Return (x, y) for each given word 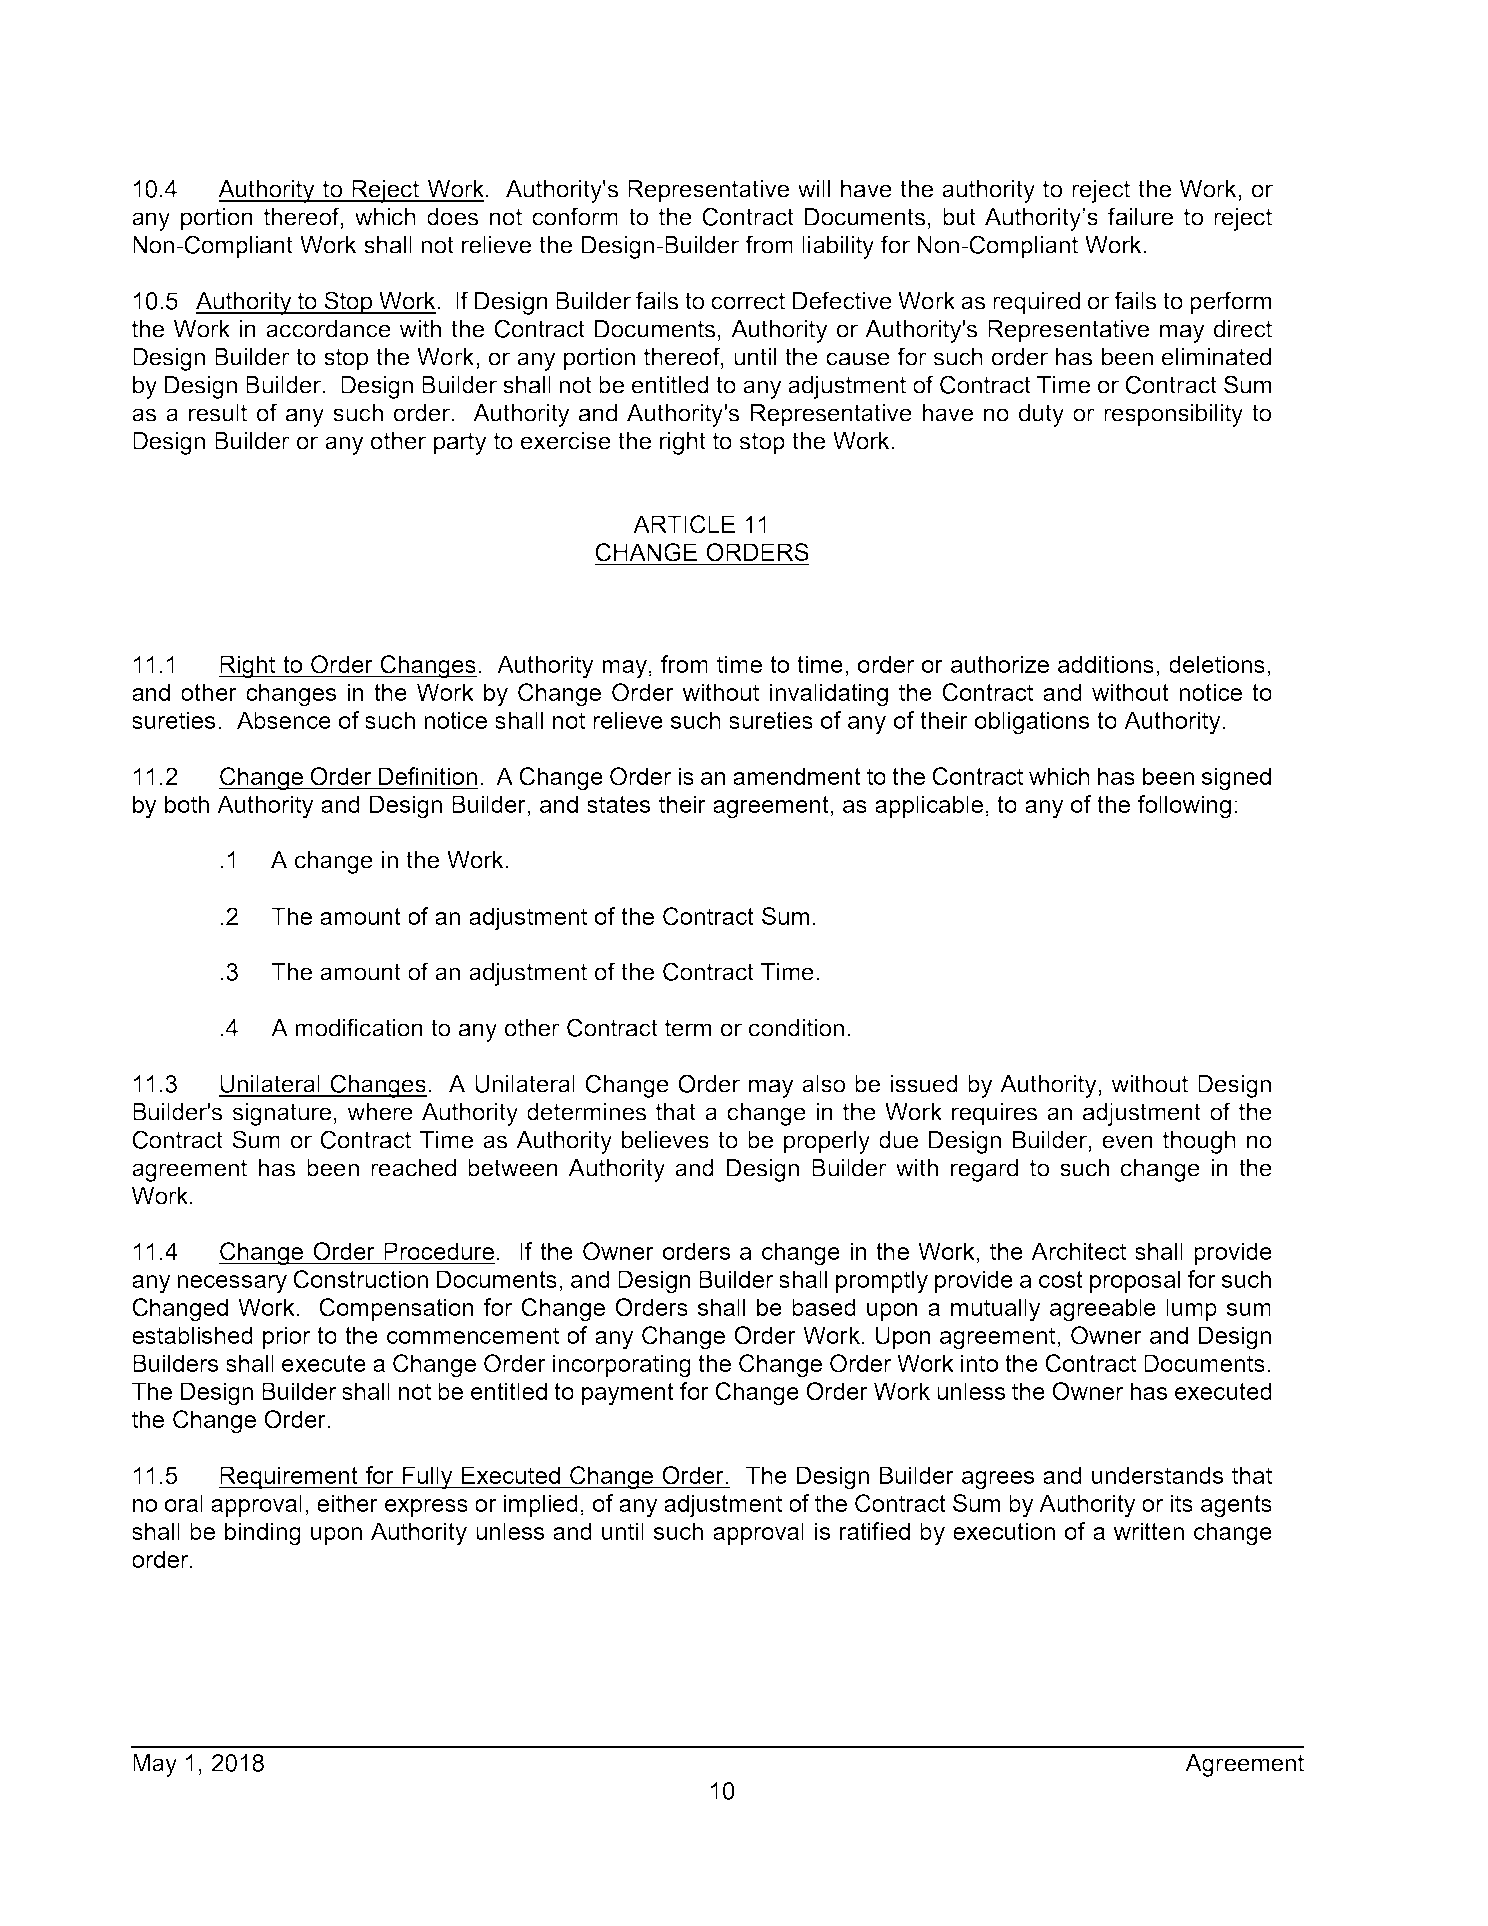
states (618, 804)
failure (1140, 216)
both (187, 804)
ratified (875, 1531)
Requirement (289, 1477)
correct (748, 301)
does (452, 217)
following (1184, 807)
